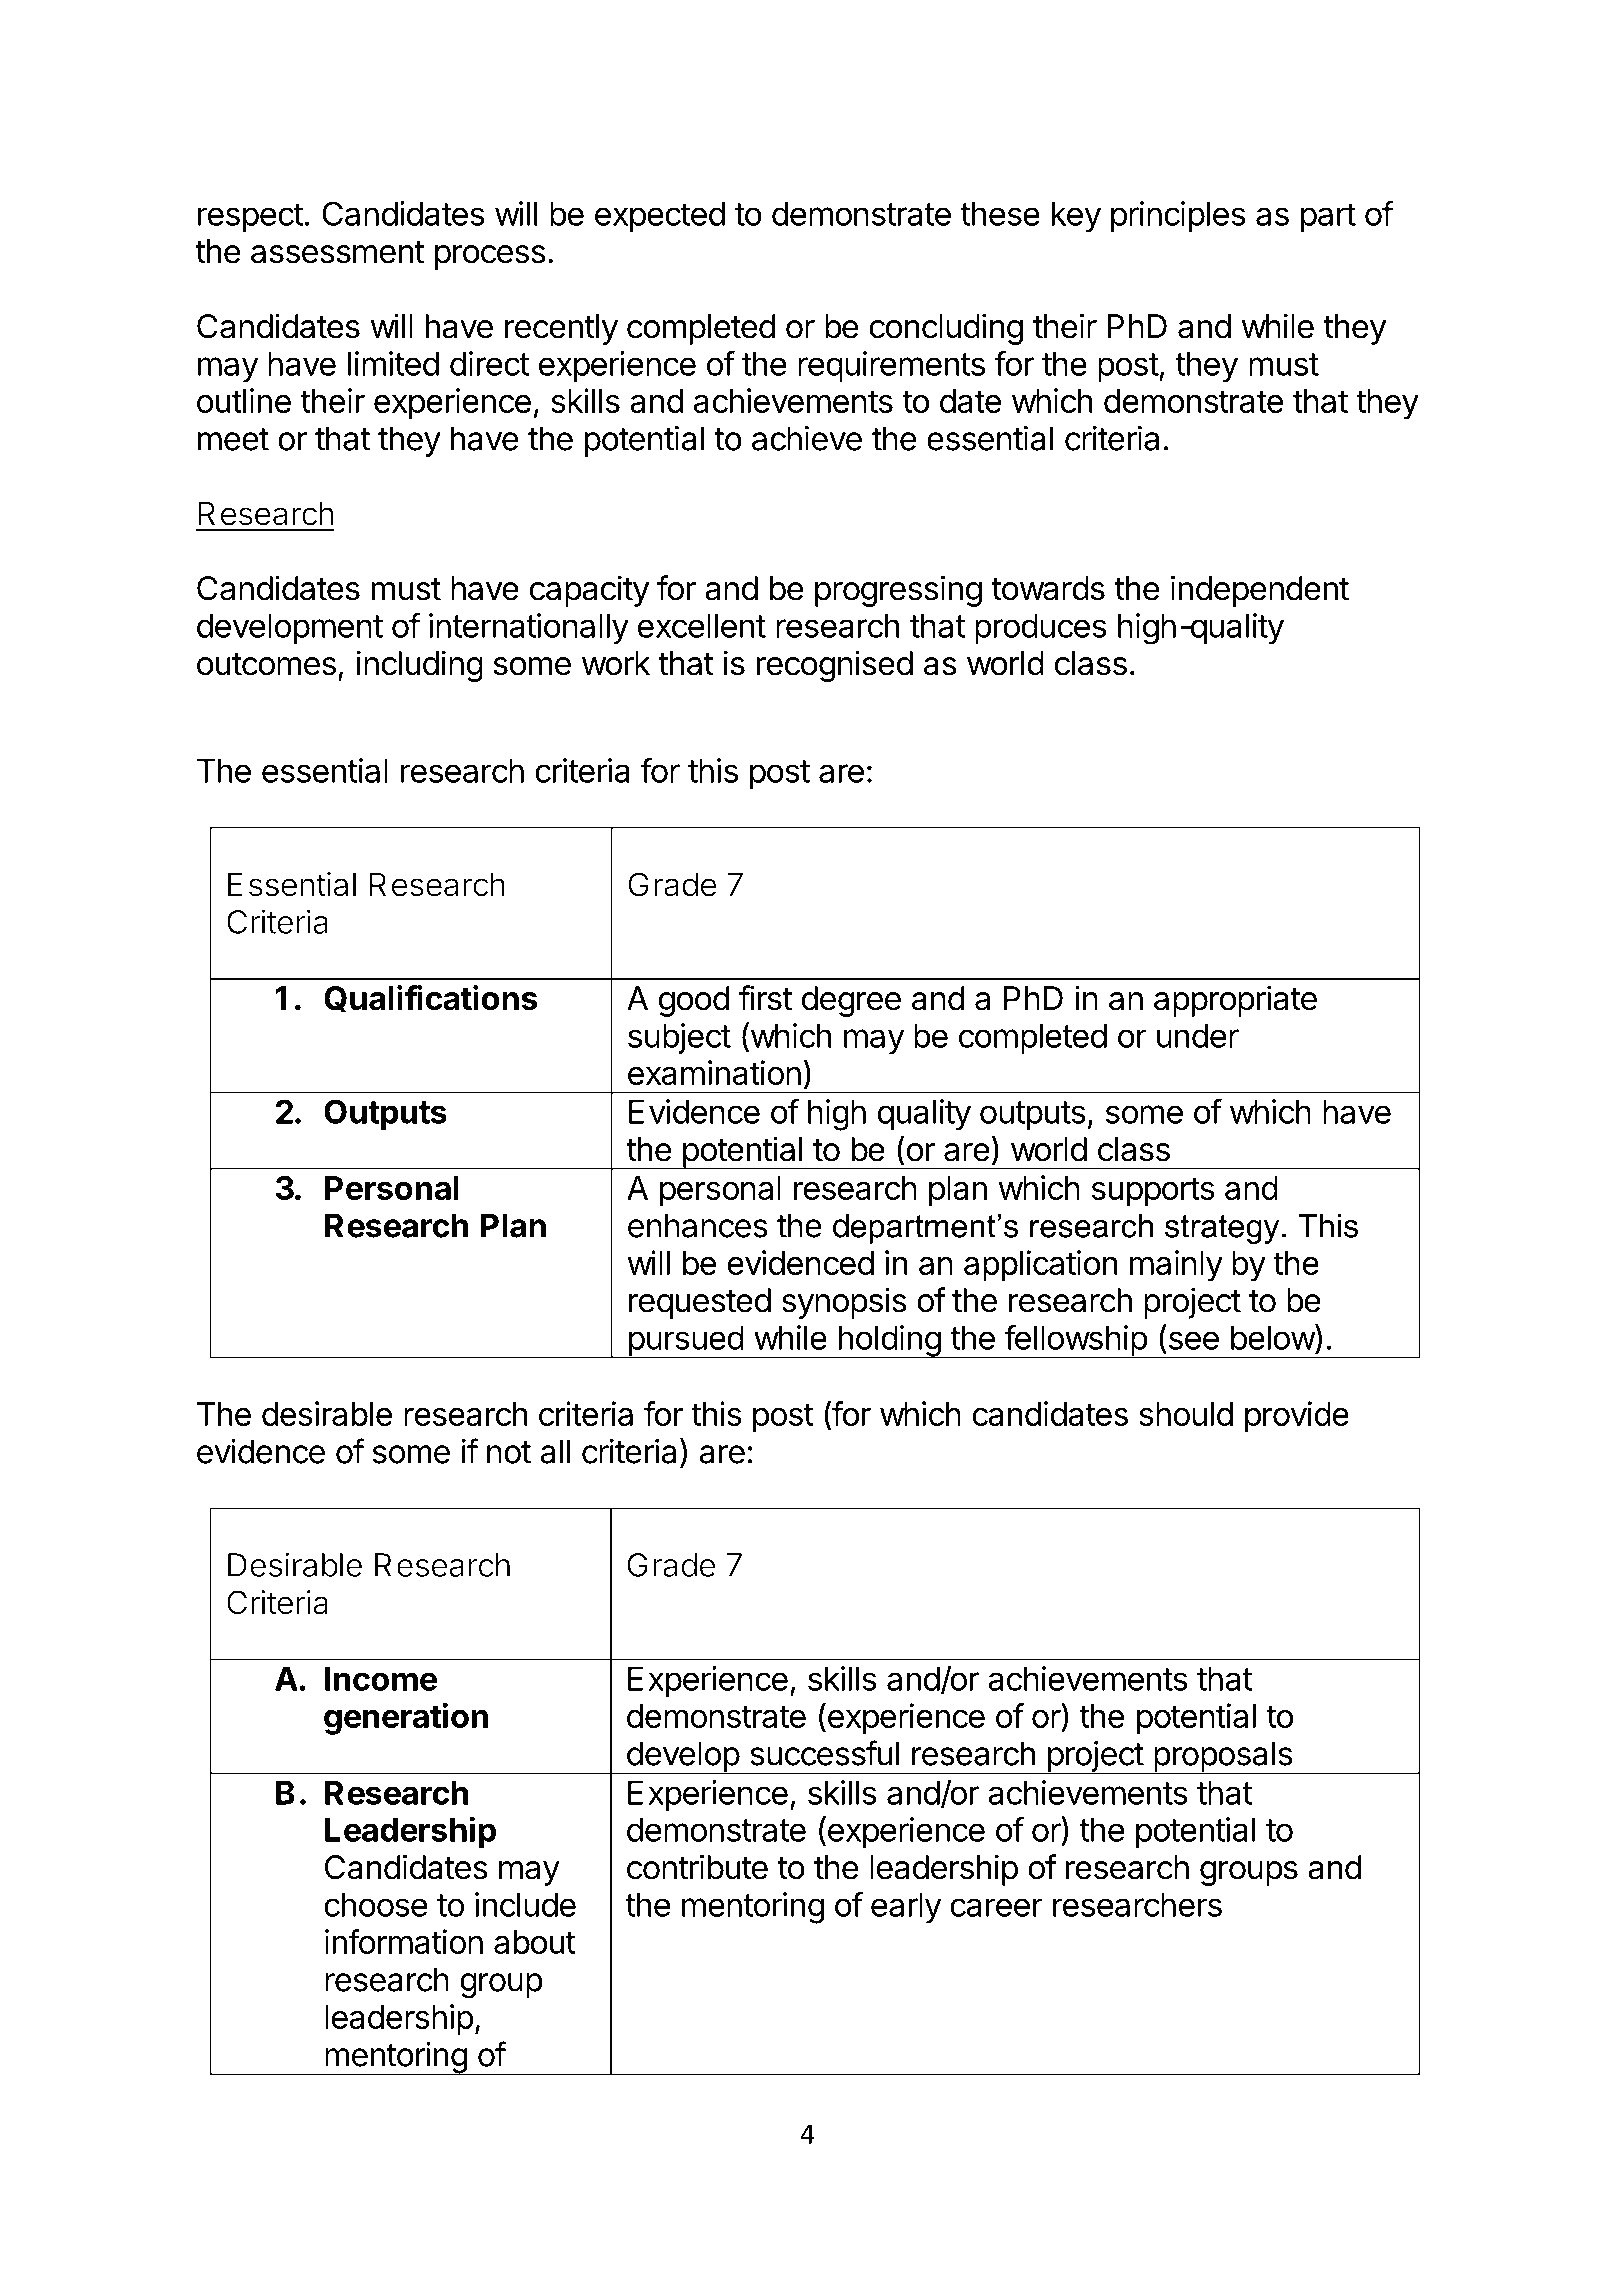 This screenshot has width=1615, height=2284. I want to click on including, so click(419, 666).
